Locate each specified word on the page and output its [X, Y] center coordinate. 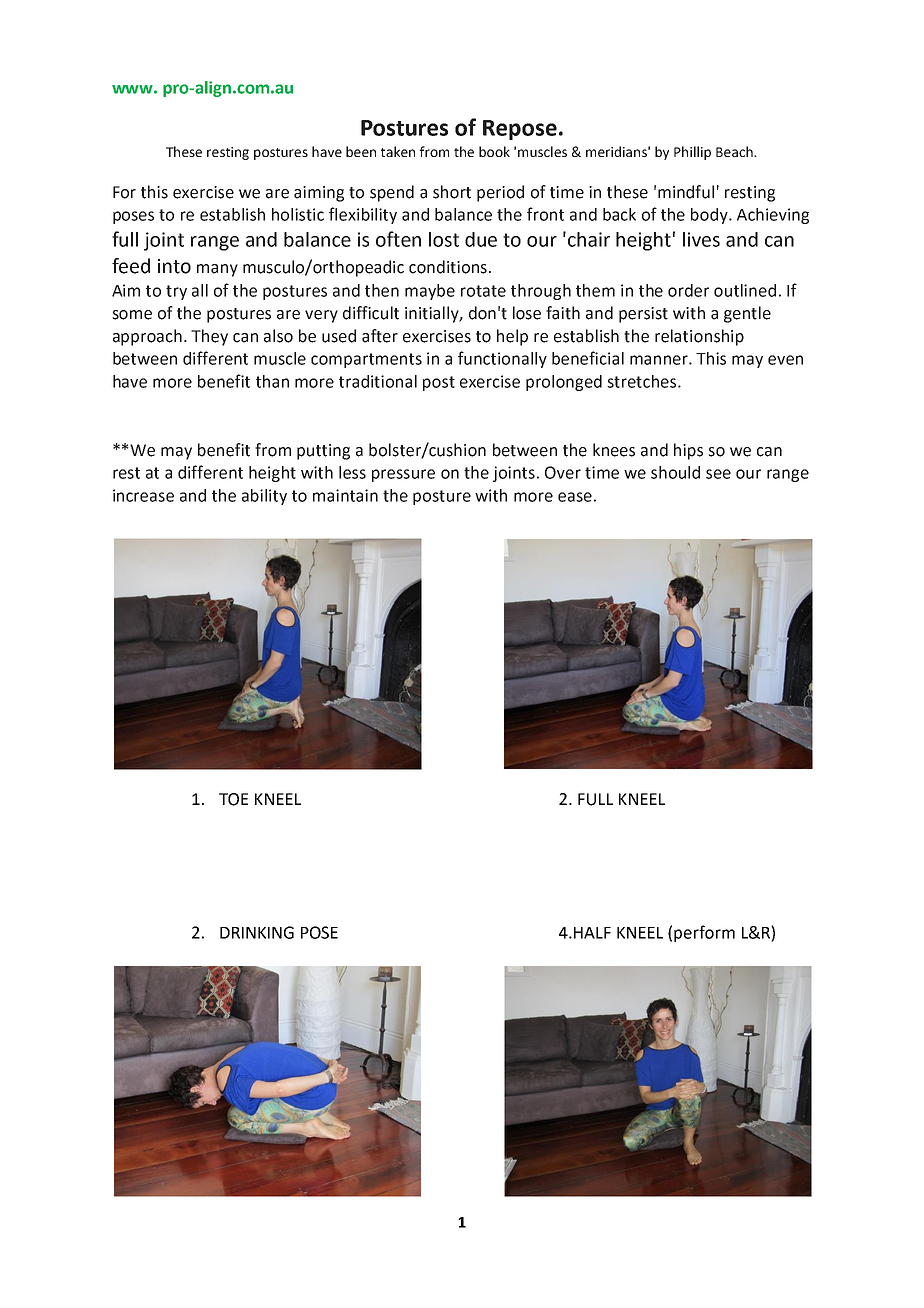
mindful [686, 192]
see [718, 474]
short [452, 192]
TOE [233, 799]
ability [264, 497]
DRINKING [257, 932]
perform [704, 933]
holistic [298, 214]
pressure [403, 475]
